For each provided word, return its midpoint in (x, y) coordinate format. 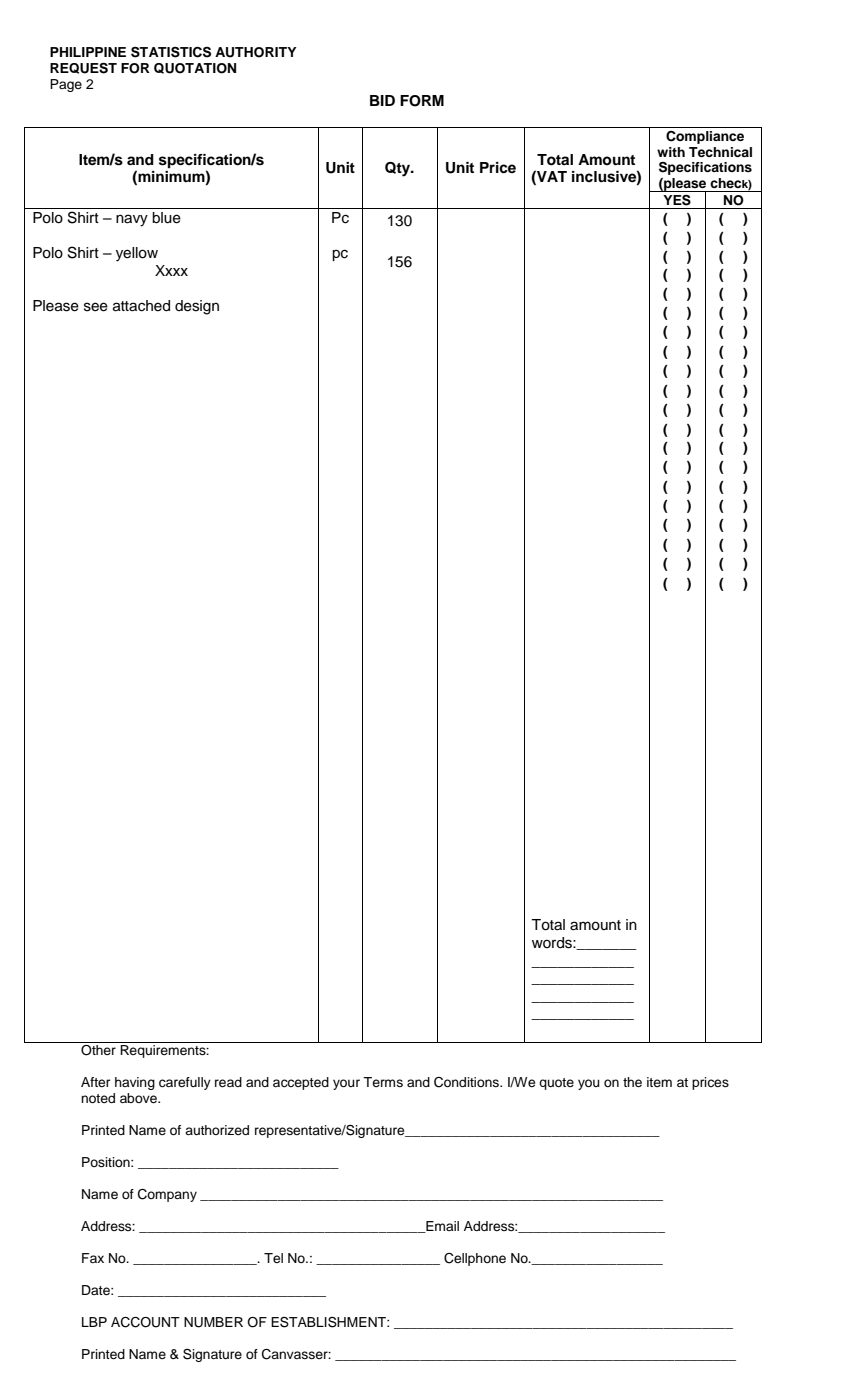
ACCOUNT (145, 1322)
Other (98, 1050)
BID (382, 100)
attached (141, 306)
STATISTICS (171, 52)
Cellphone (475, 1259)
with (671, 152)
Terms (383, 1082)
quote (556, 1084)
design (197, 307)
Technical (720, 152)
